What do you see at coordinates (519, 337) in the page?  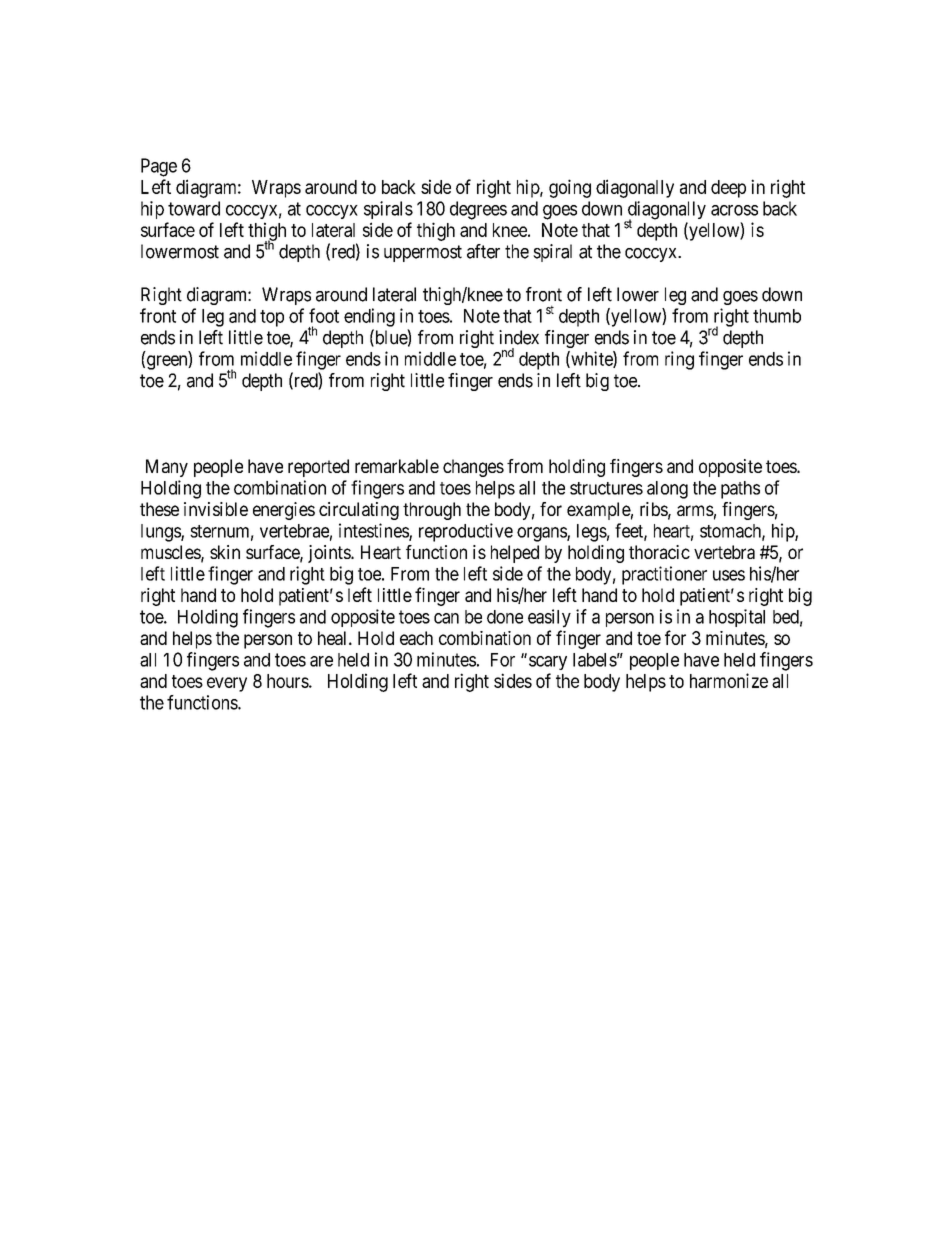 I see `index` at bounding box center [519, 337].
